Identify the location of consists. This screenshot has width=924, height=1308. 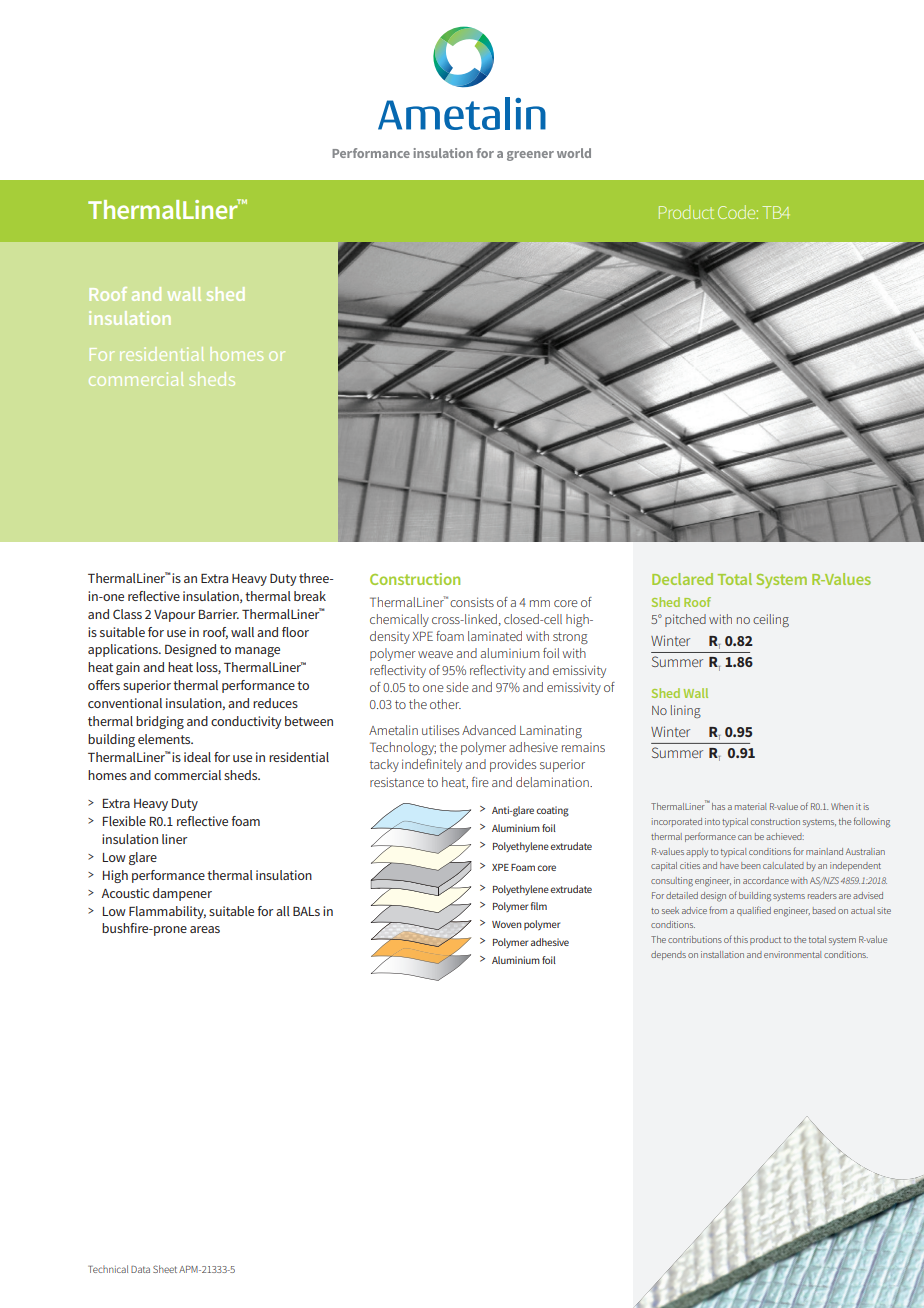
(472, 602).
